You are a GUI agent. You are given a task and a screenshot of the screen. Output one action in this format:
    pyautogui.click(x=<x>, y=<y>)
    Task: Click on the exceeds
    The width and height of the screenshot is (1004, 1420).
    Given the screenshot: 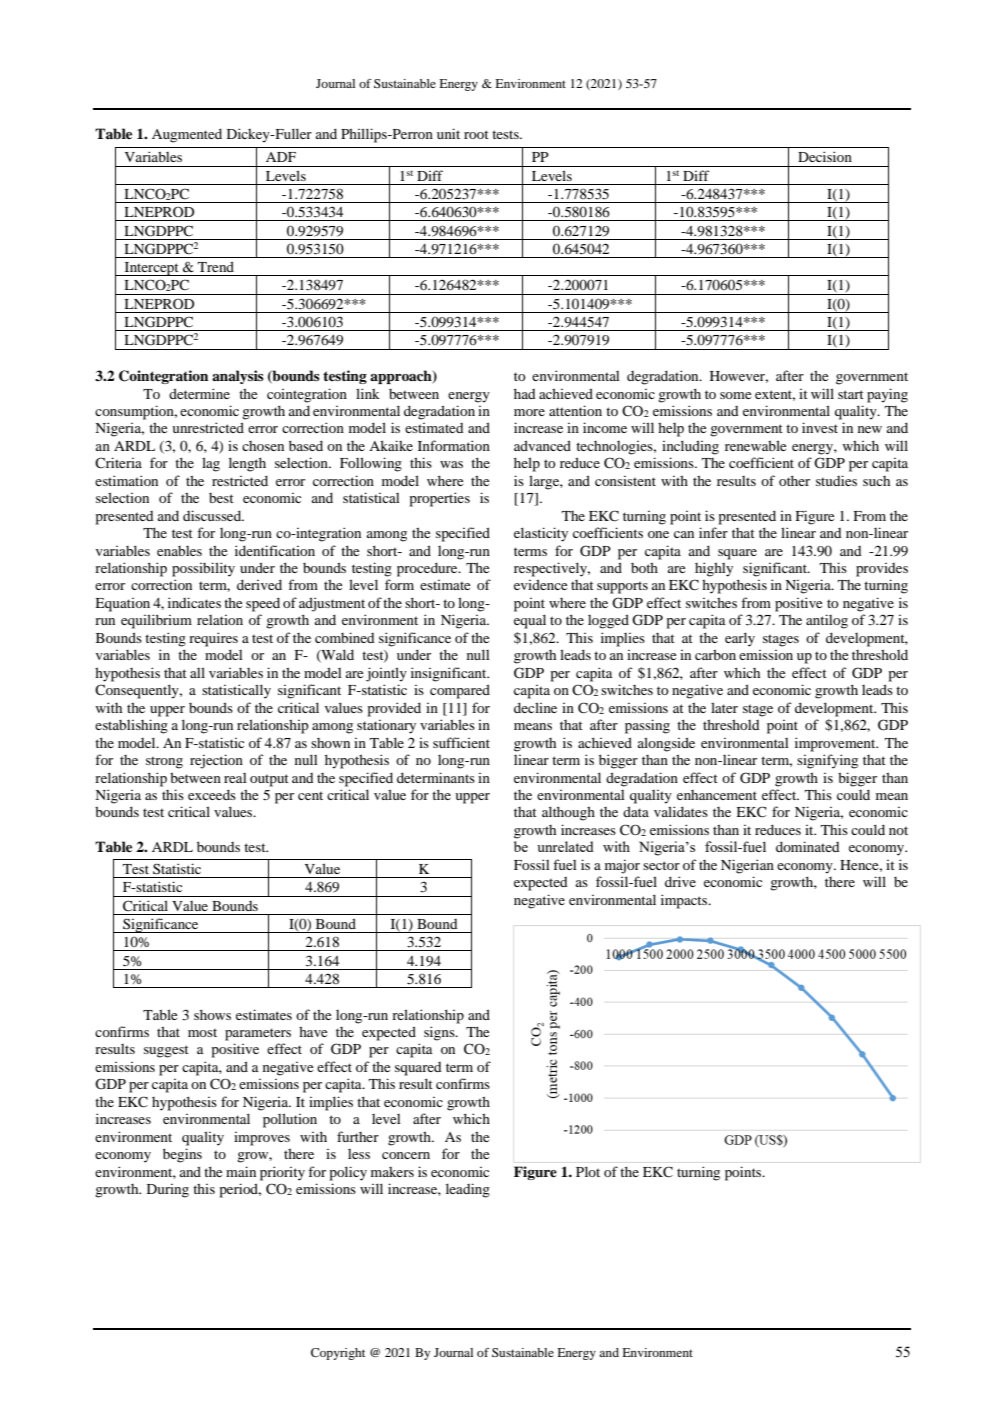 What is the action you would take?
    pyautogui.click(x=212, y=794)
